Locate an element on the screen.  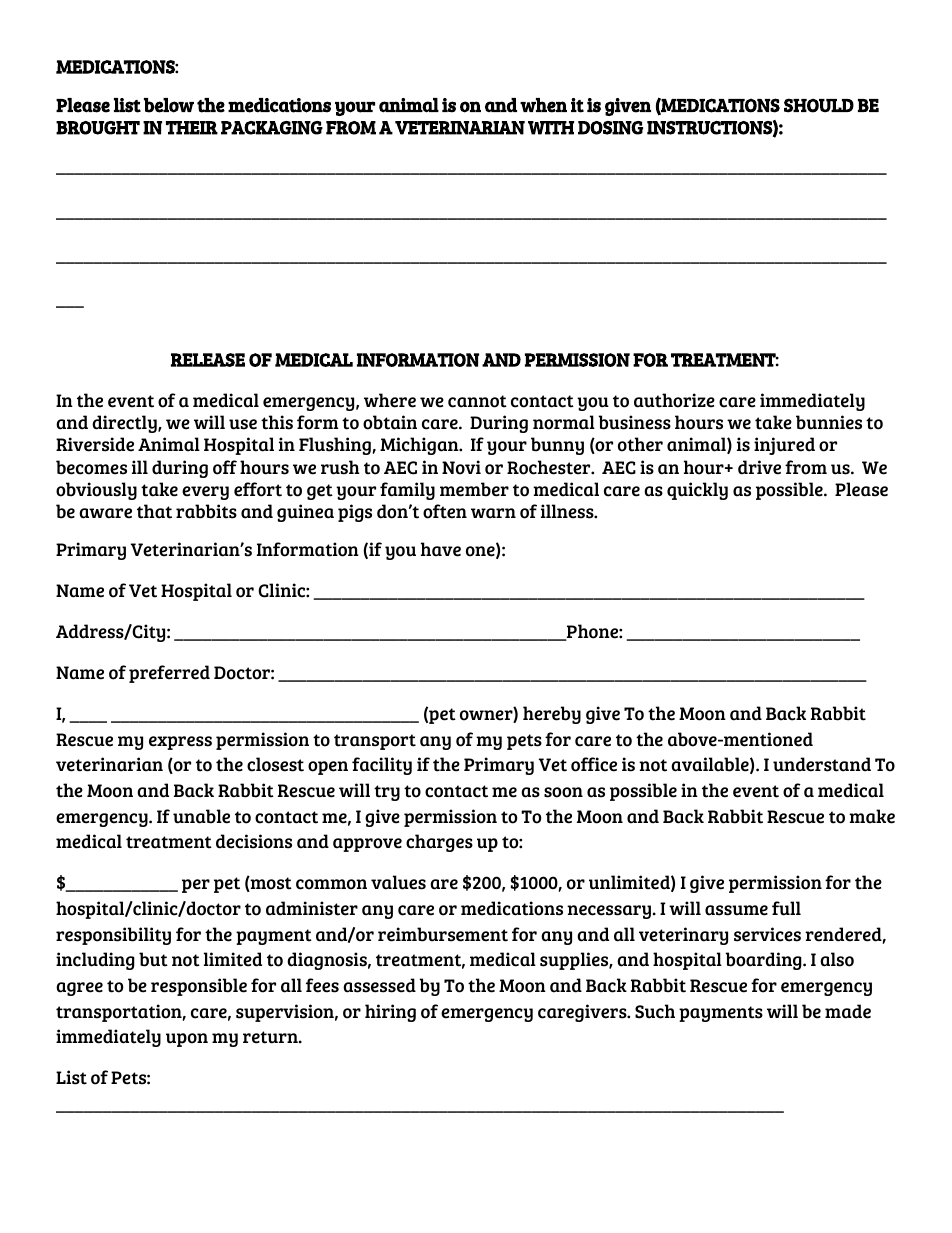
responsible is located at coordinates (199, 987).
